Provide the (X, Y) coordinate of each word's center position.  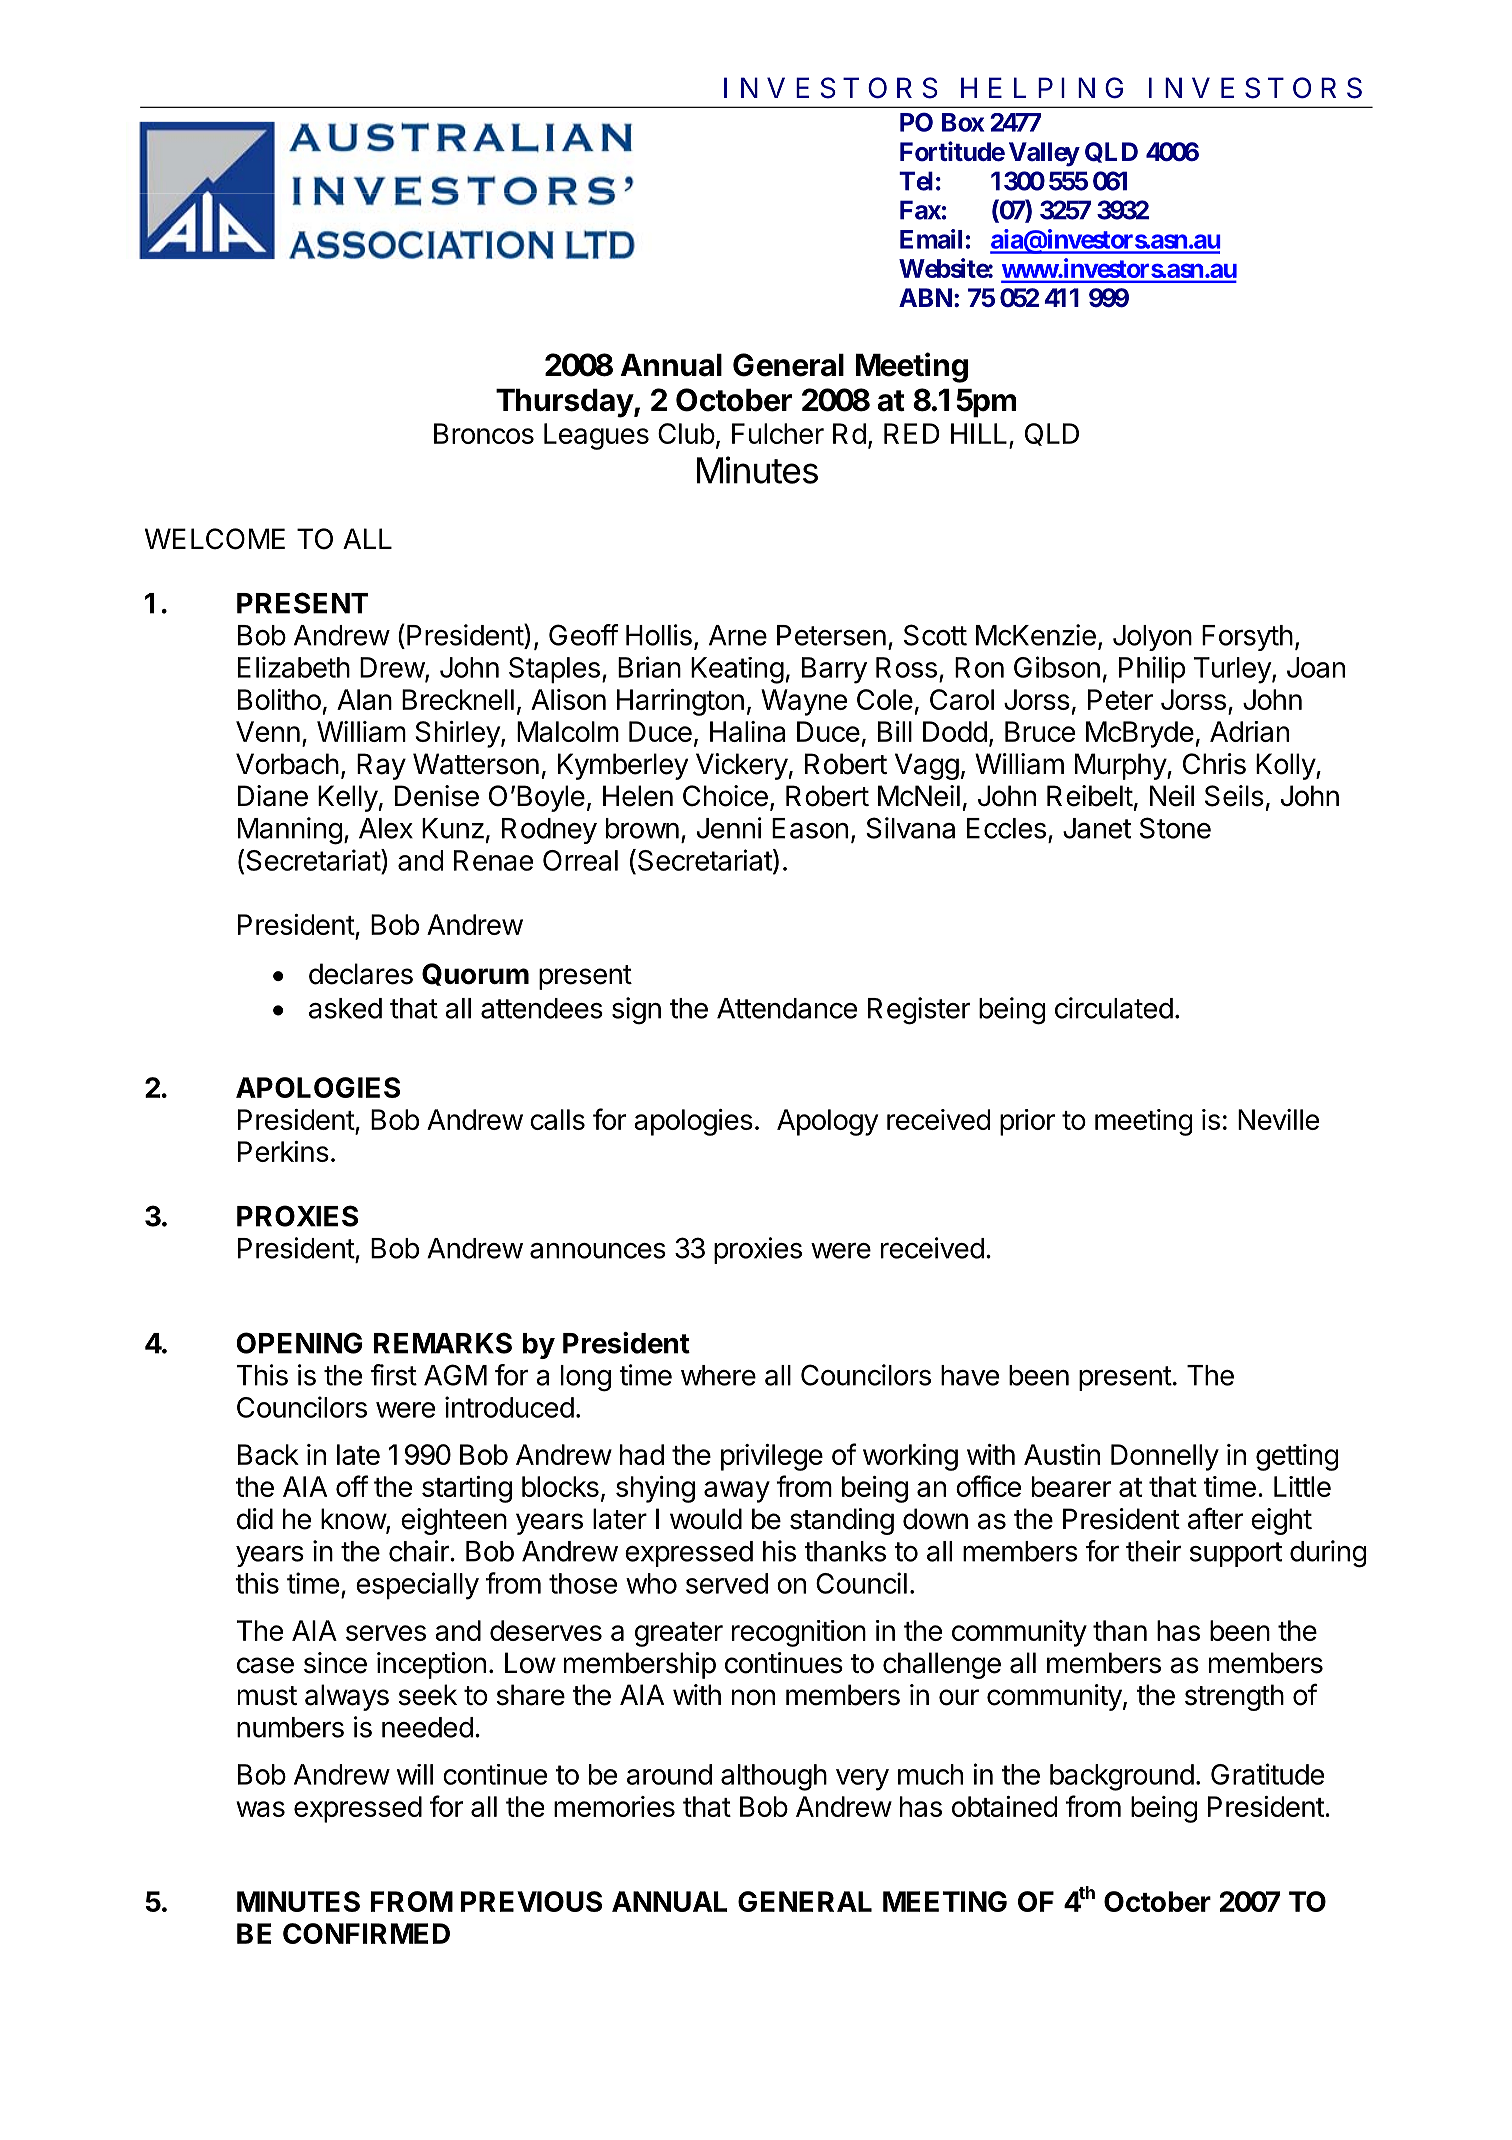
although (774, 1777)
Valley (1044, 154)
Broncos (484, 433)
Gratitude (1267, 1774)
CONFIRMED (366, 1933)
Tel (916, 181)
